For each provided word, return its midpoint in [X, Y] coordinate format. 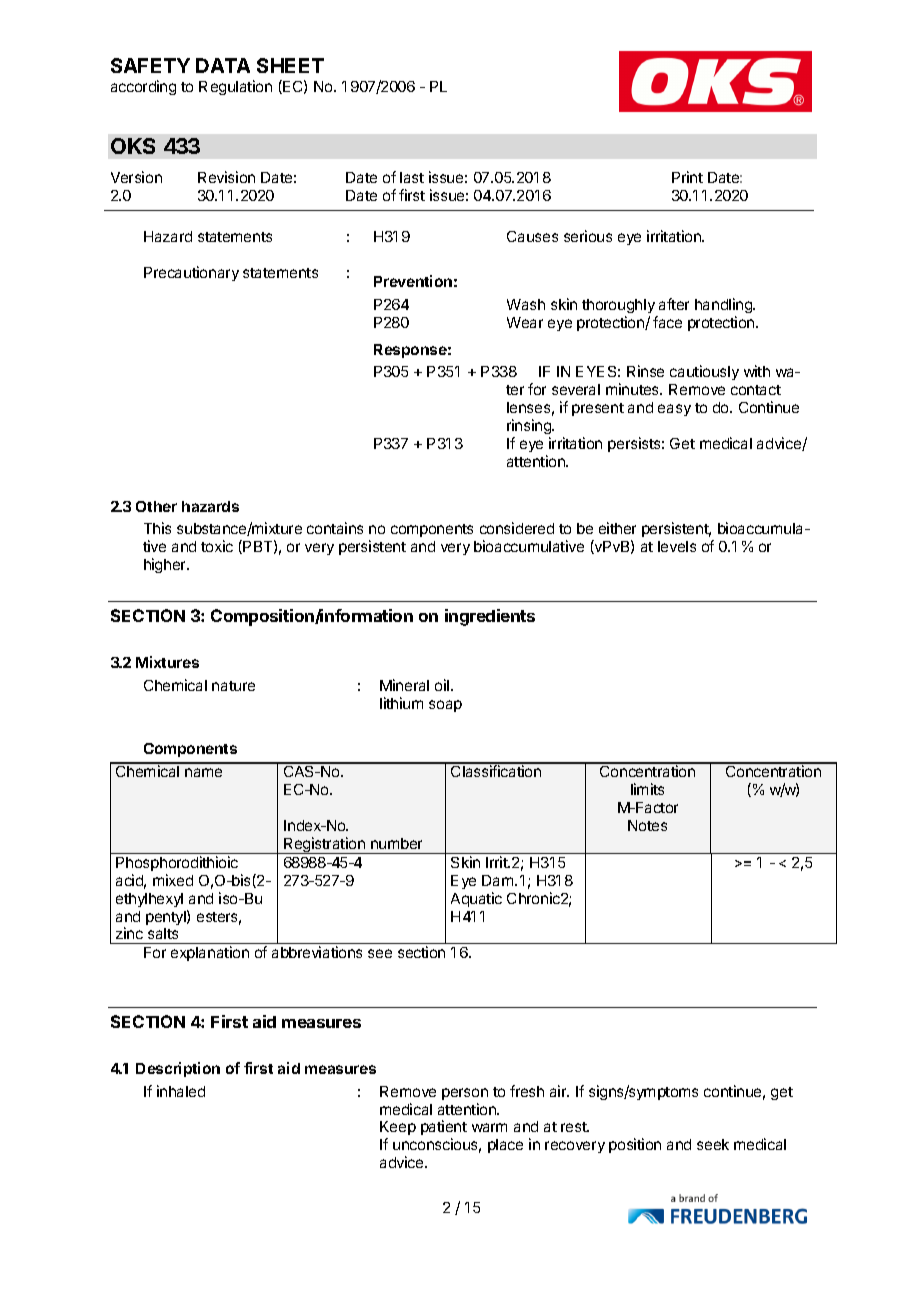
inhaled [181, 1091]
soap [445, 706]
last [412, 177]
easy [674, 410]
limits [647, 789]
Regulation [235, 87]
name [203, 772]
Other [156, 506]
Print [687, 177]
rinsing [530, 428]
